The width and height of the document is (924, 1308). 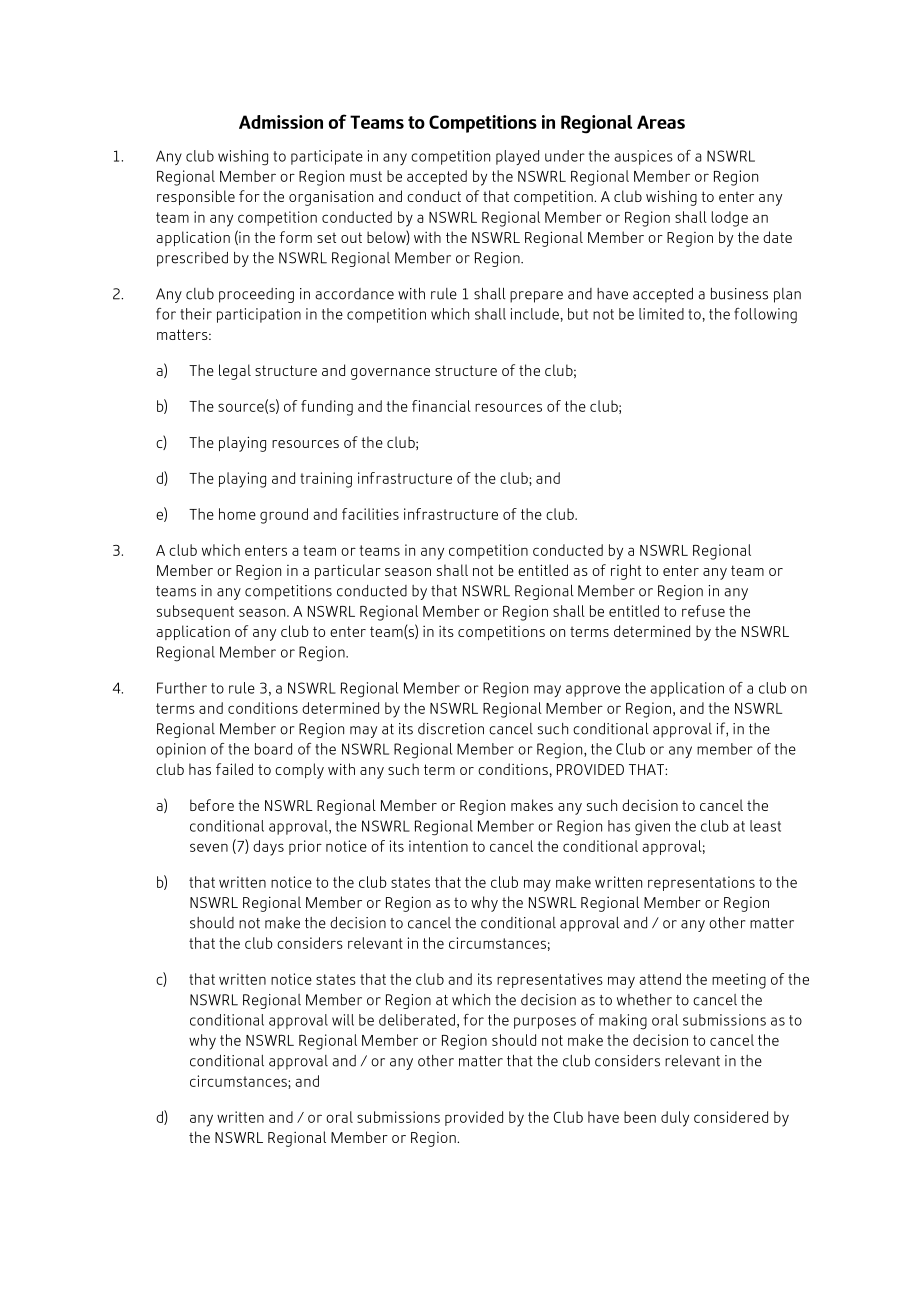 What do you see at coordinates (281, 122) in the document?
I see `Admission` at bounding box center [281, 122].
